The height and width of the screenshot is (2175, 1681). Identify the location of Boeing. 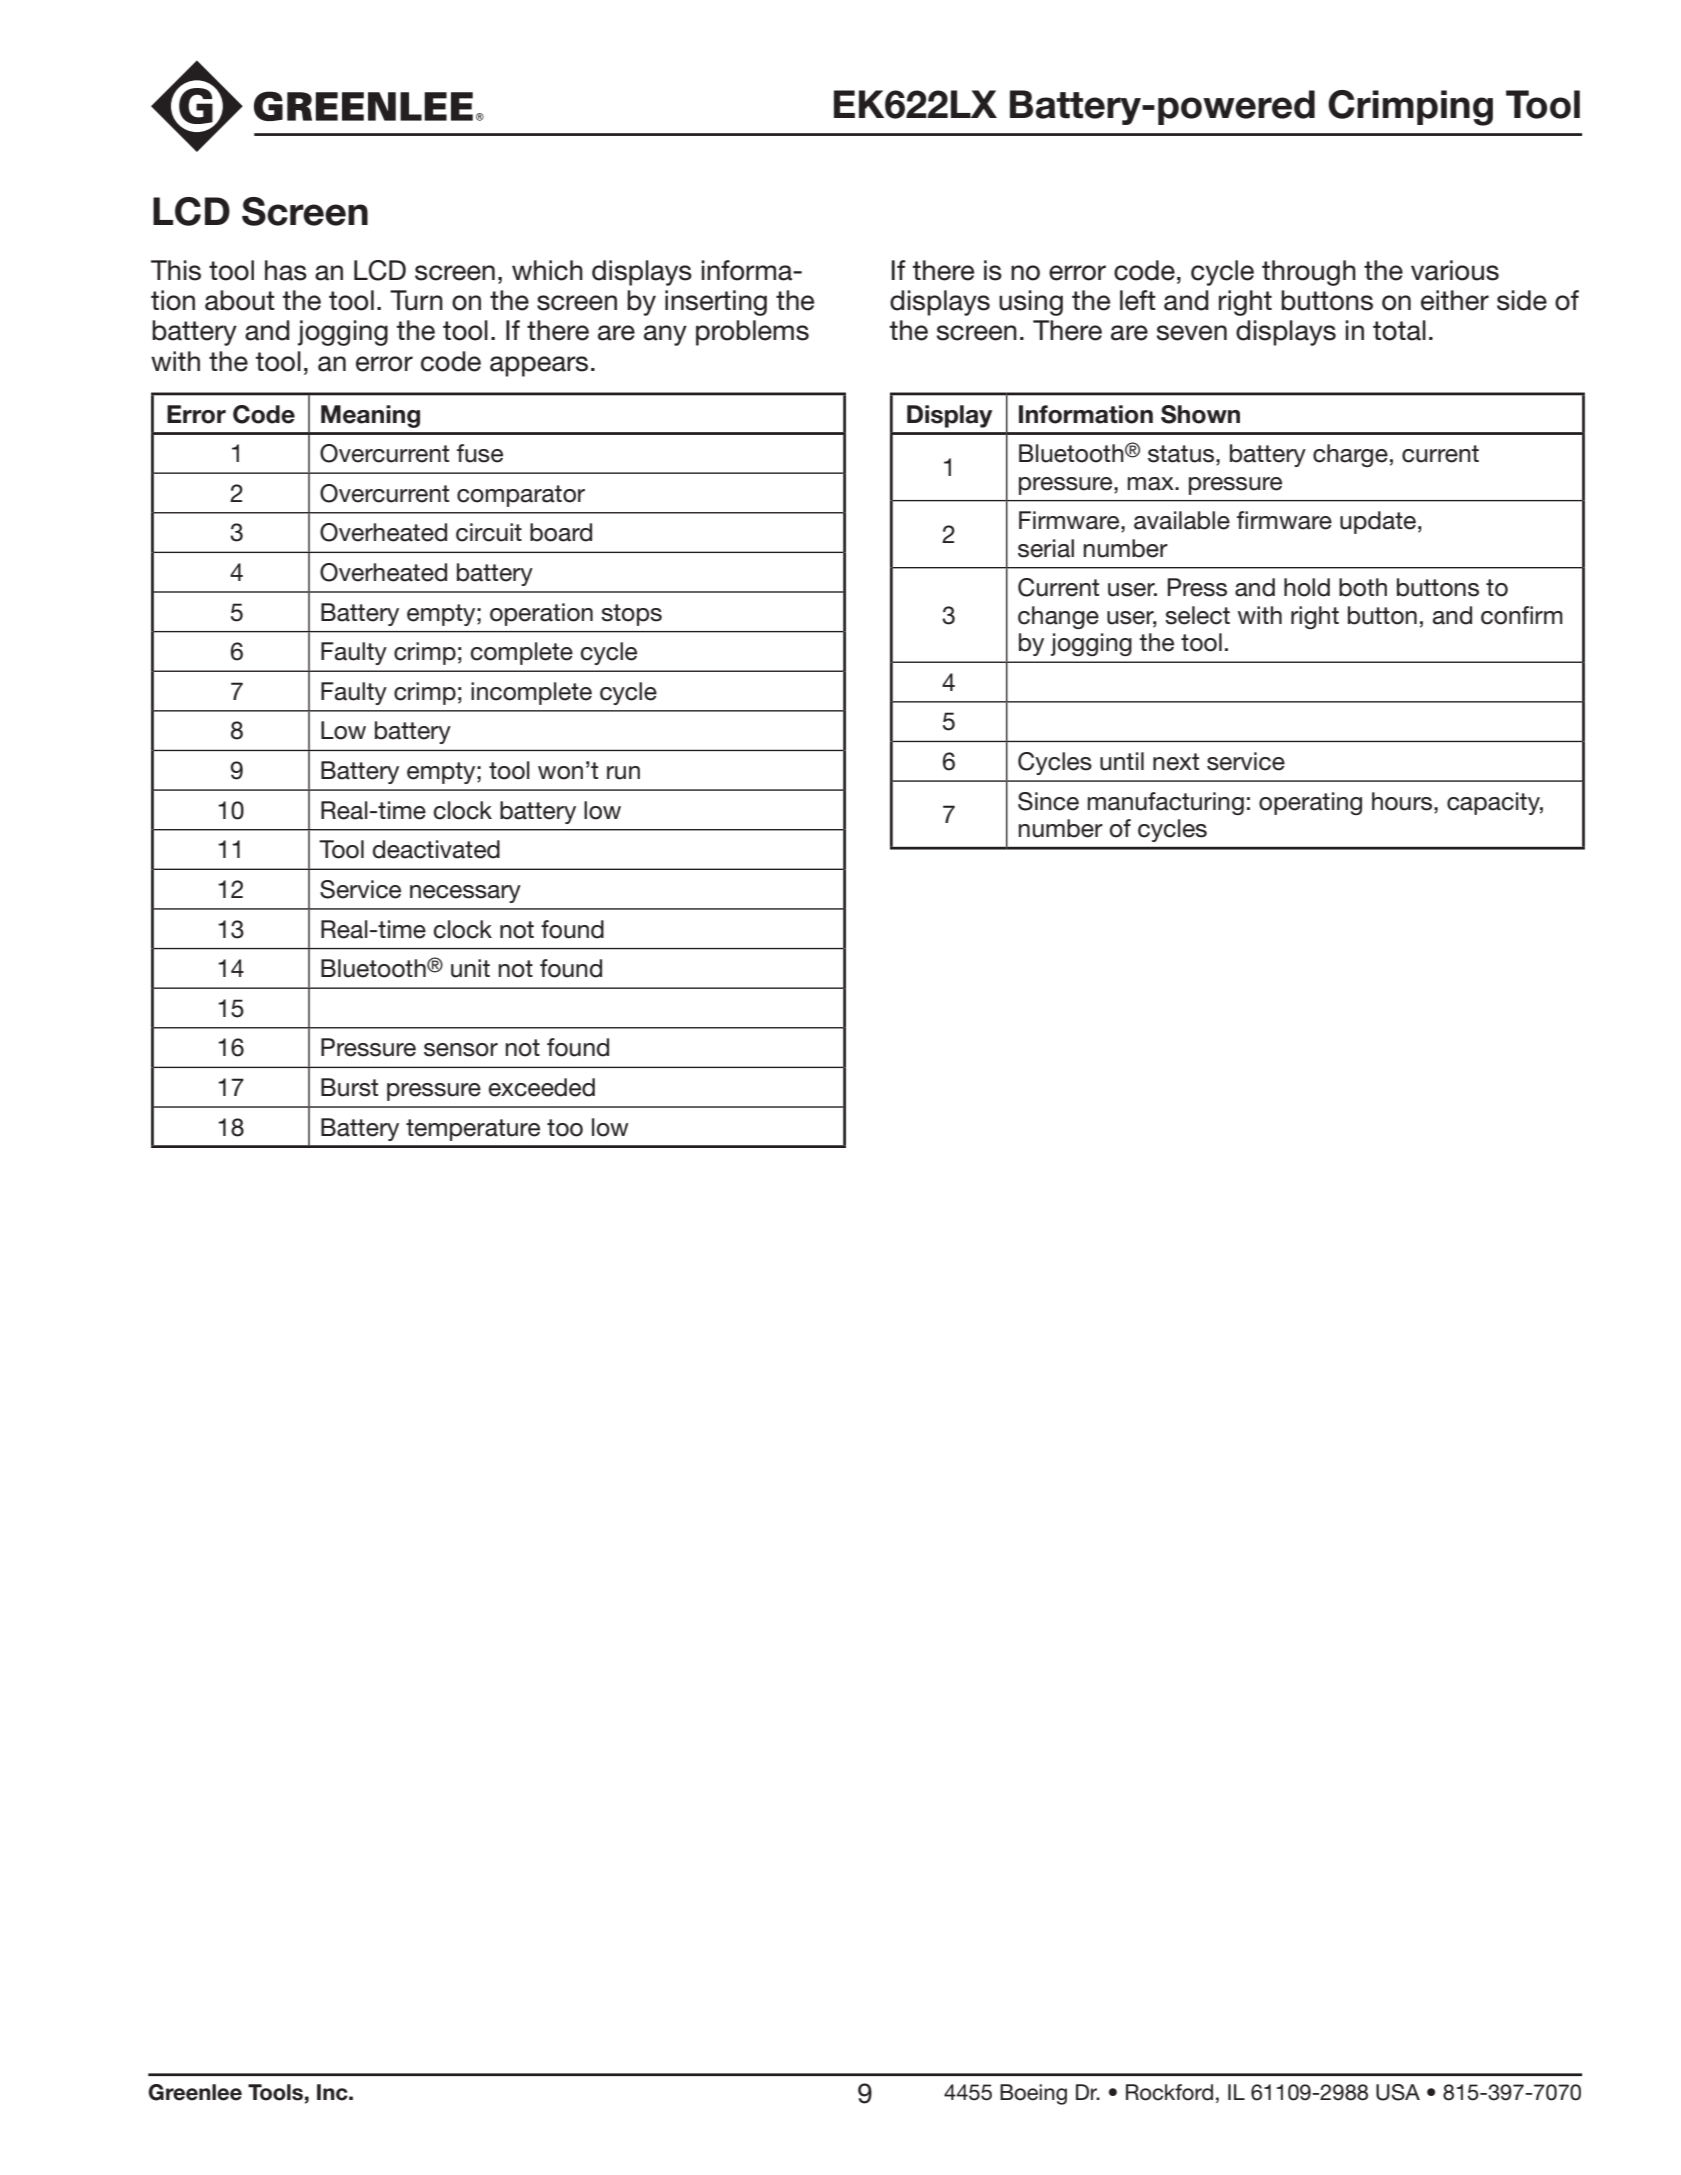
(1033, 2094).
